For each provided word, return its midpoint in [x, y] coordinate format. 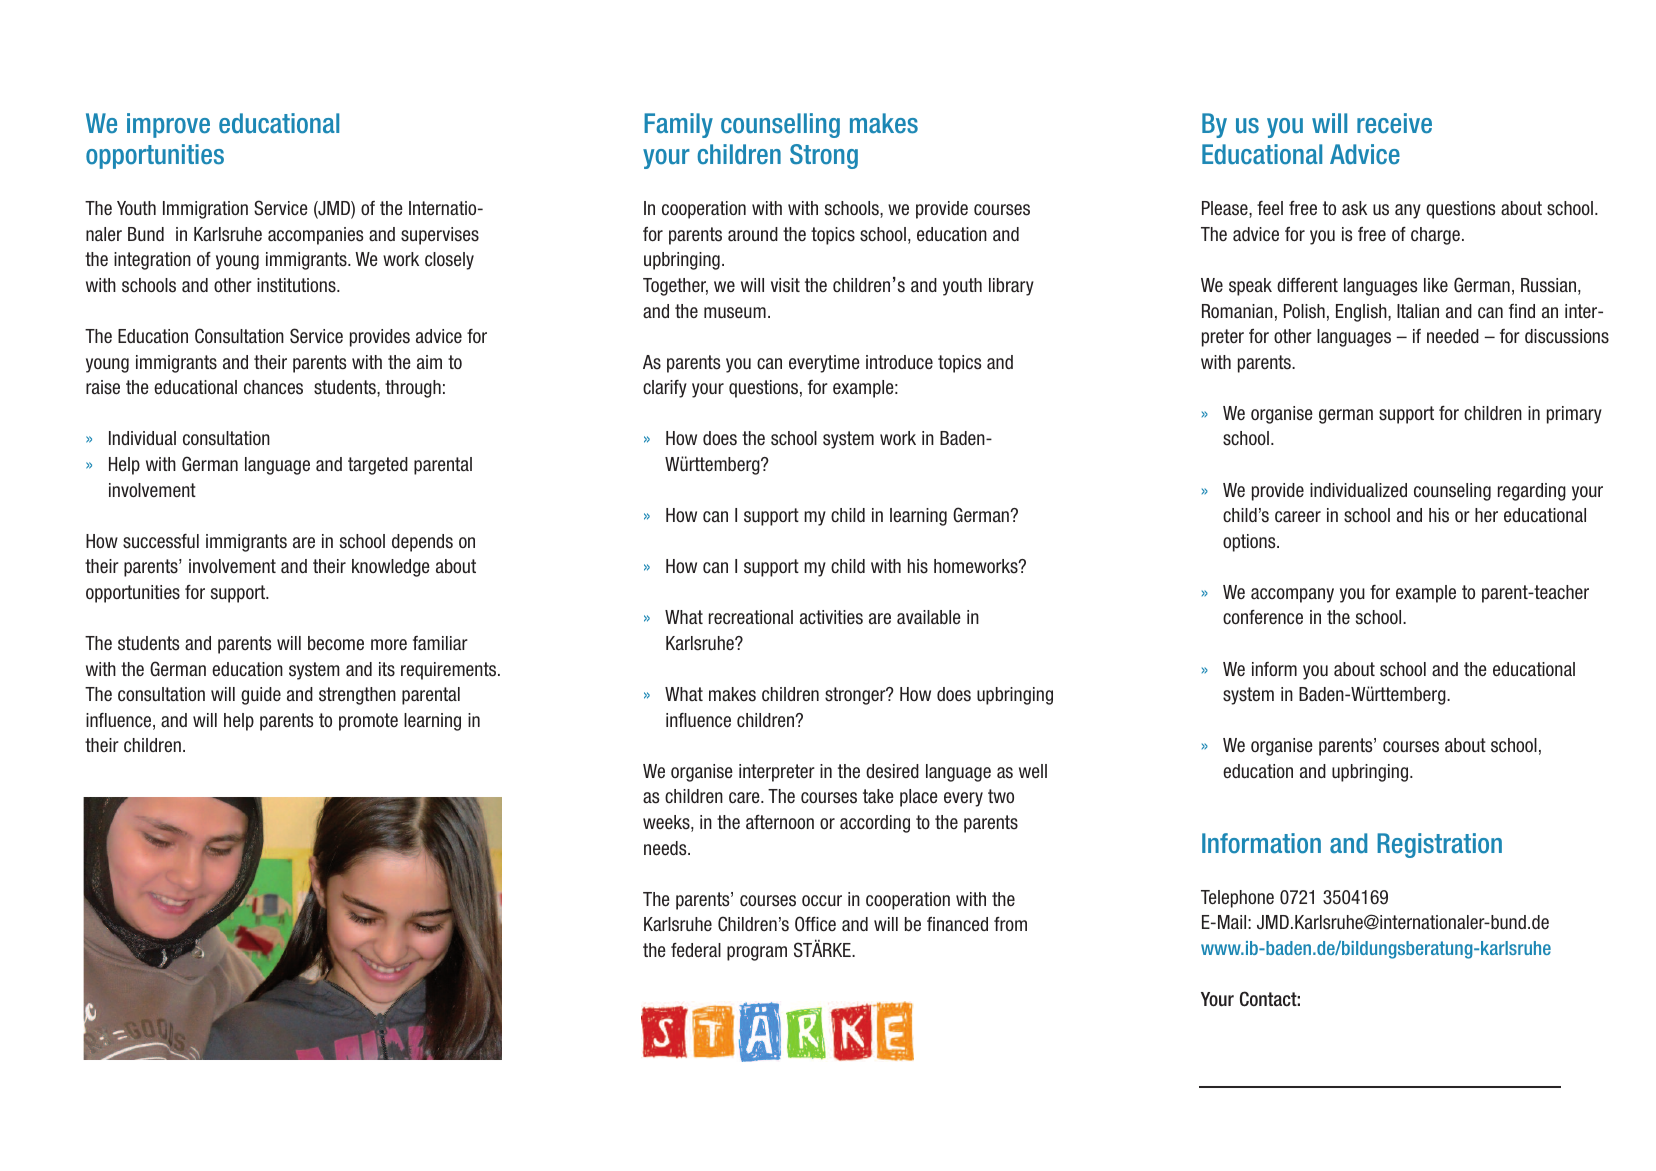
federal [696, 950]
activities [831, 617]
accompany [1292, 595]
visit [785, 285]
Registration [1439, 845]
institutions [297, 285]
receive [1394, 123]
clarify [665, 389]
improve [168, 125]
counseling [1452, 492]
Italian [1418, 311]
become [336, 643]
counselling [780, 125]
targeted [378, 466]
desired [892, 771]
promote [368, 722]
